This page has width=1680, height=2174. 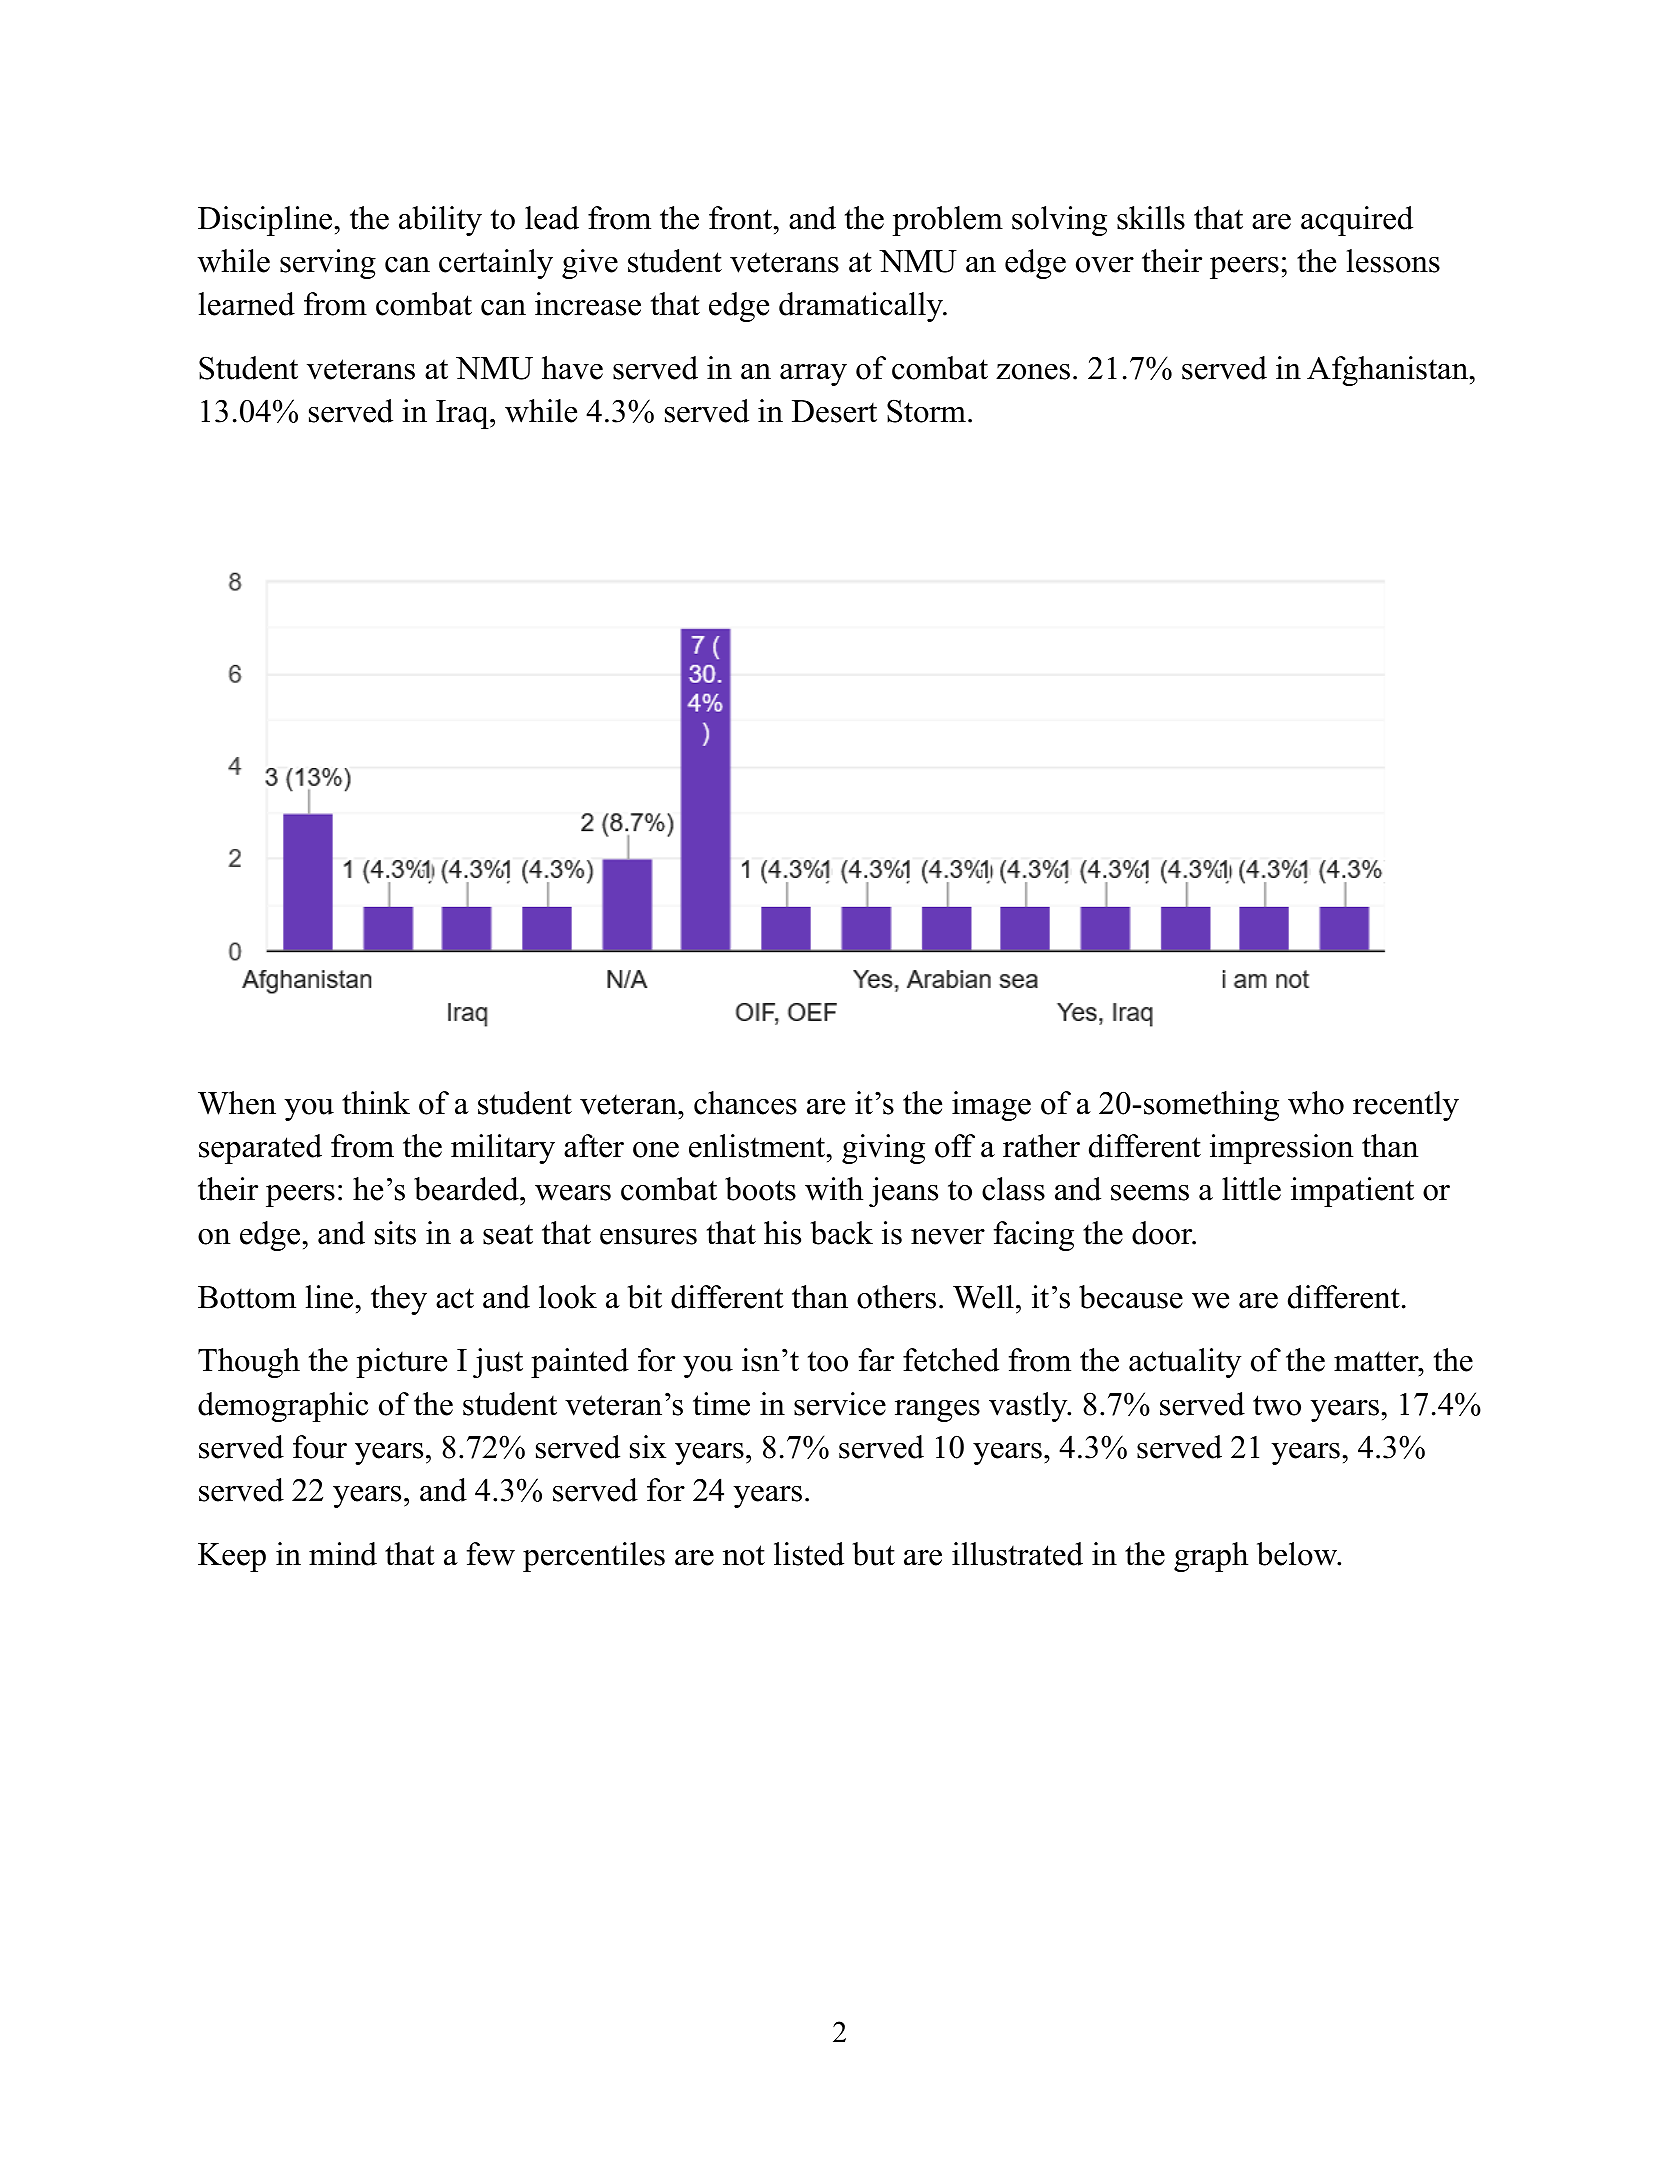 I want to click on acquired, so click(x=1357, y=221).
